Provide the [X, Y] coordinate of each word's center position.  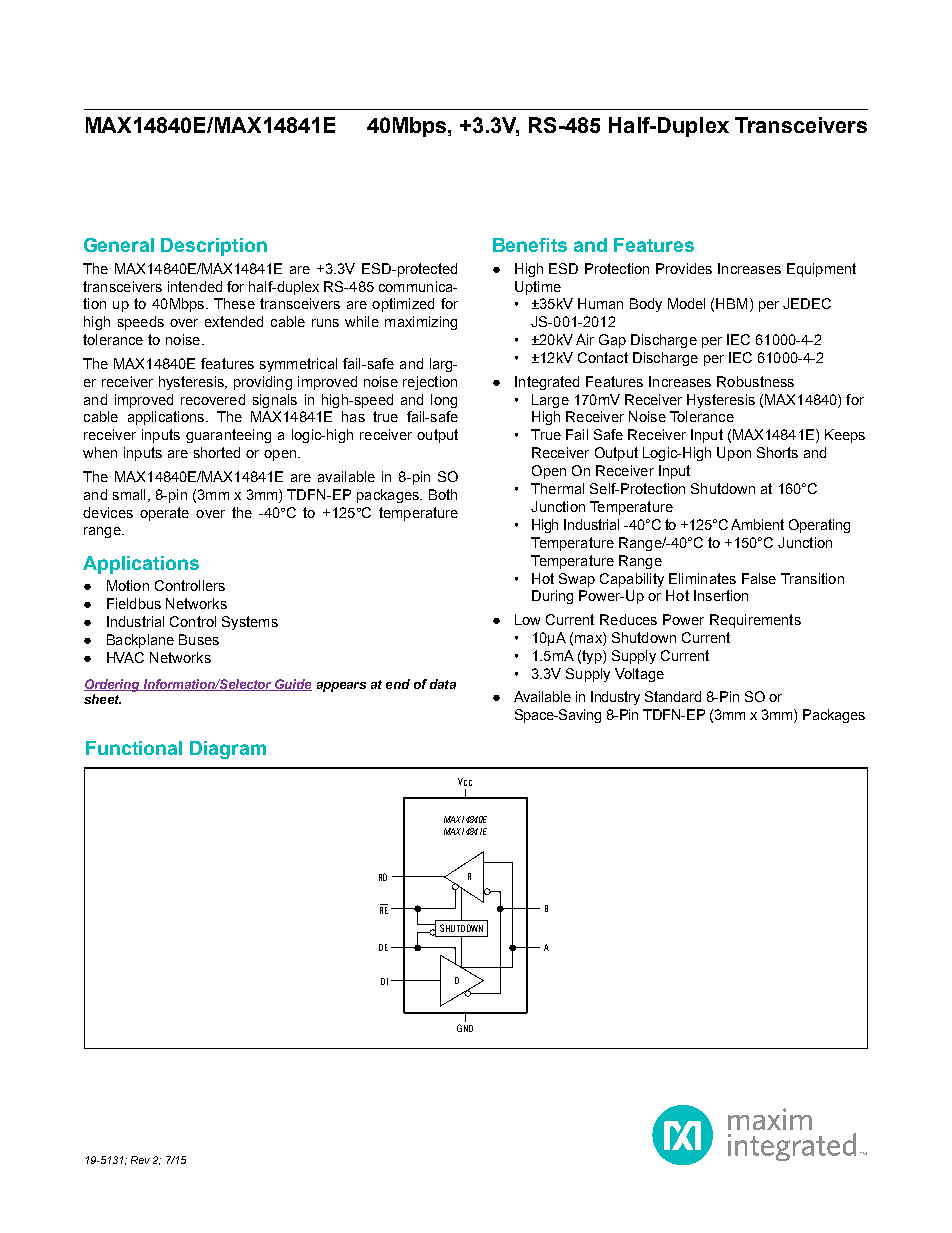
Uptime [538, 288]
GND [465, 1028]
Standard [673, 696]
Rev [140, 1160]
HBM [731, 303]
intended [195, 286]
